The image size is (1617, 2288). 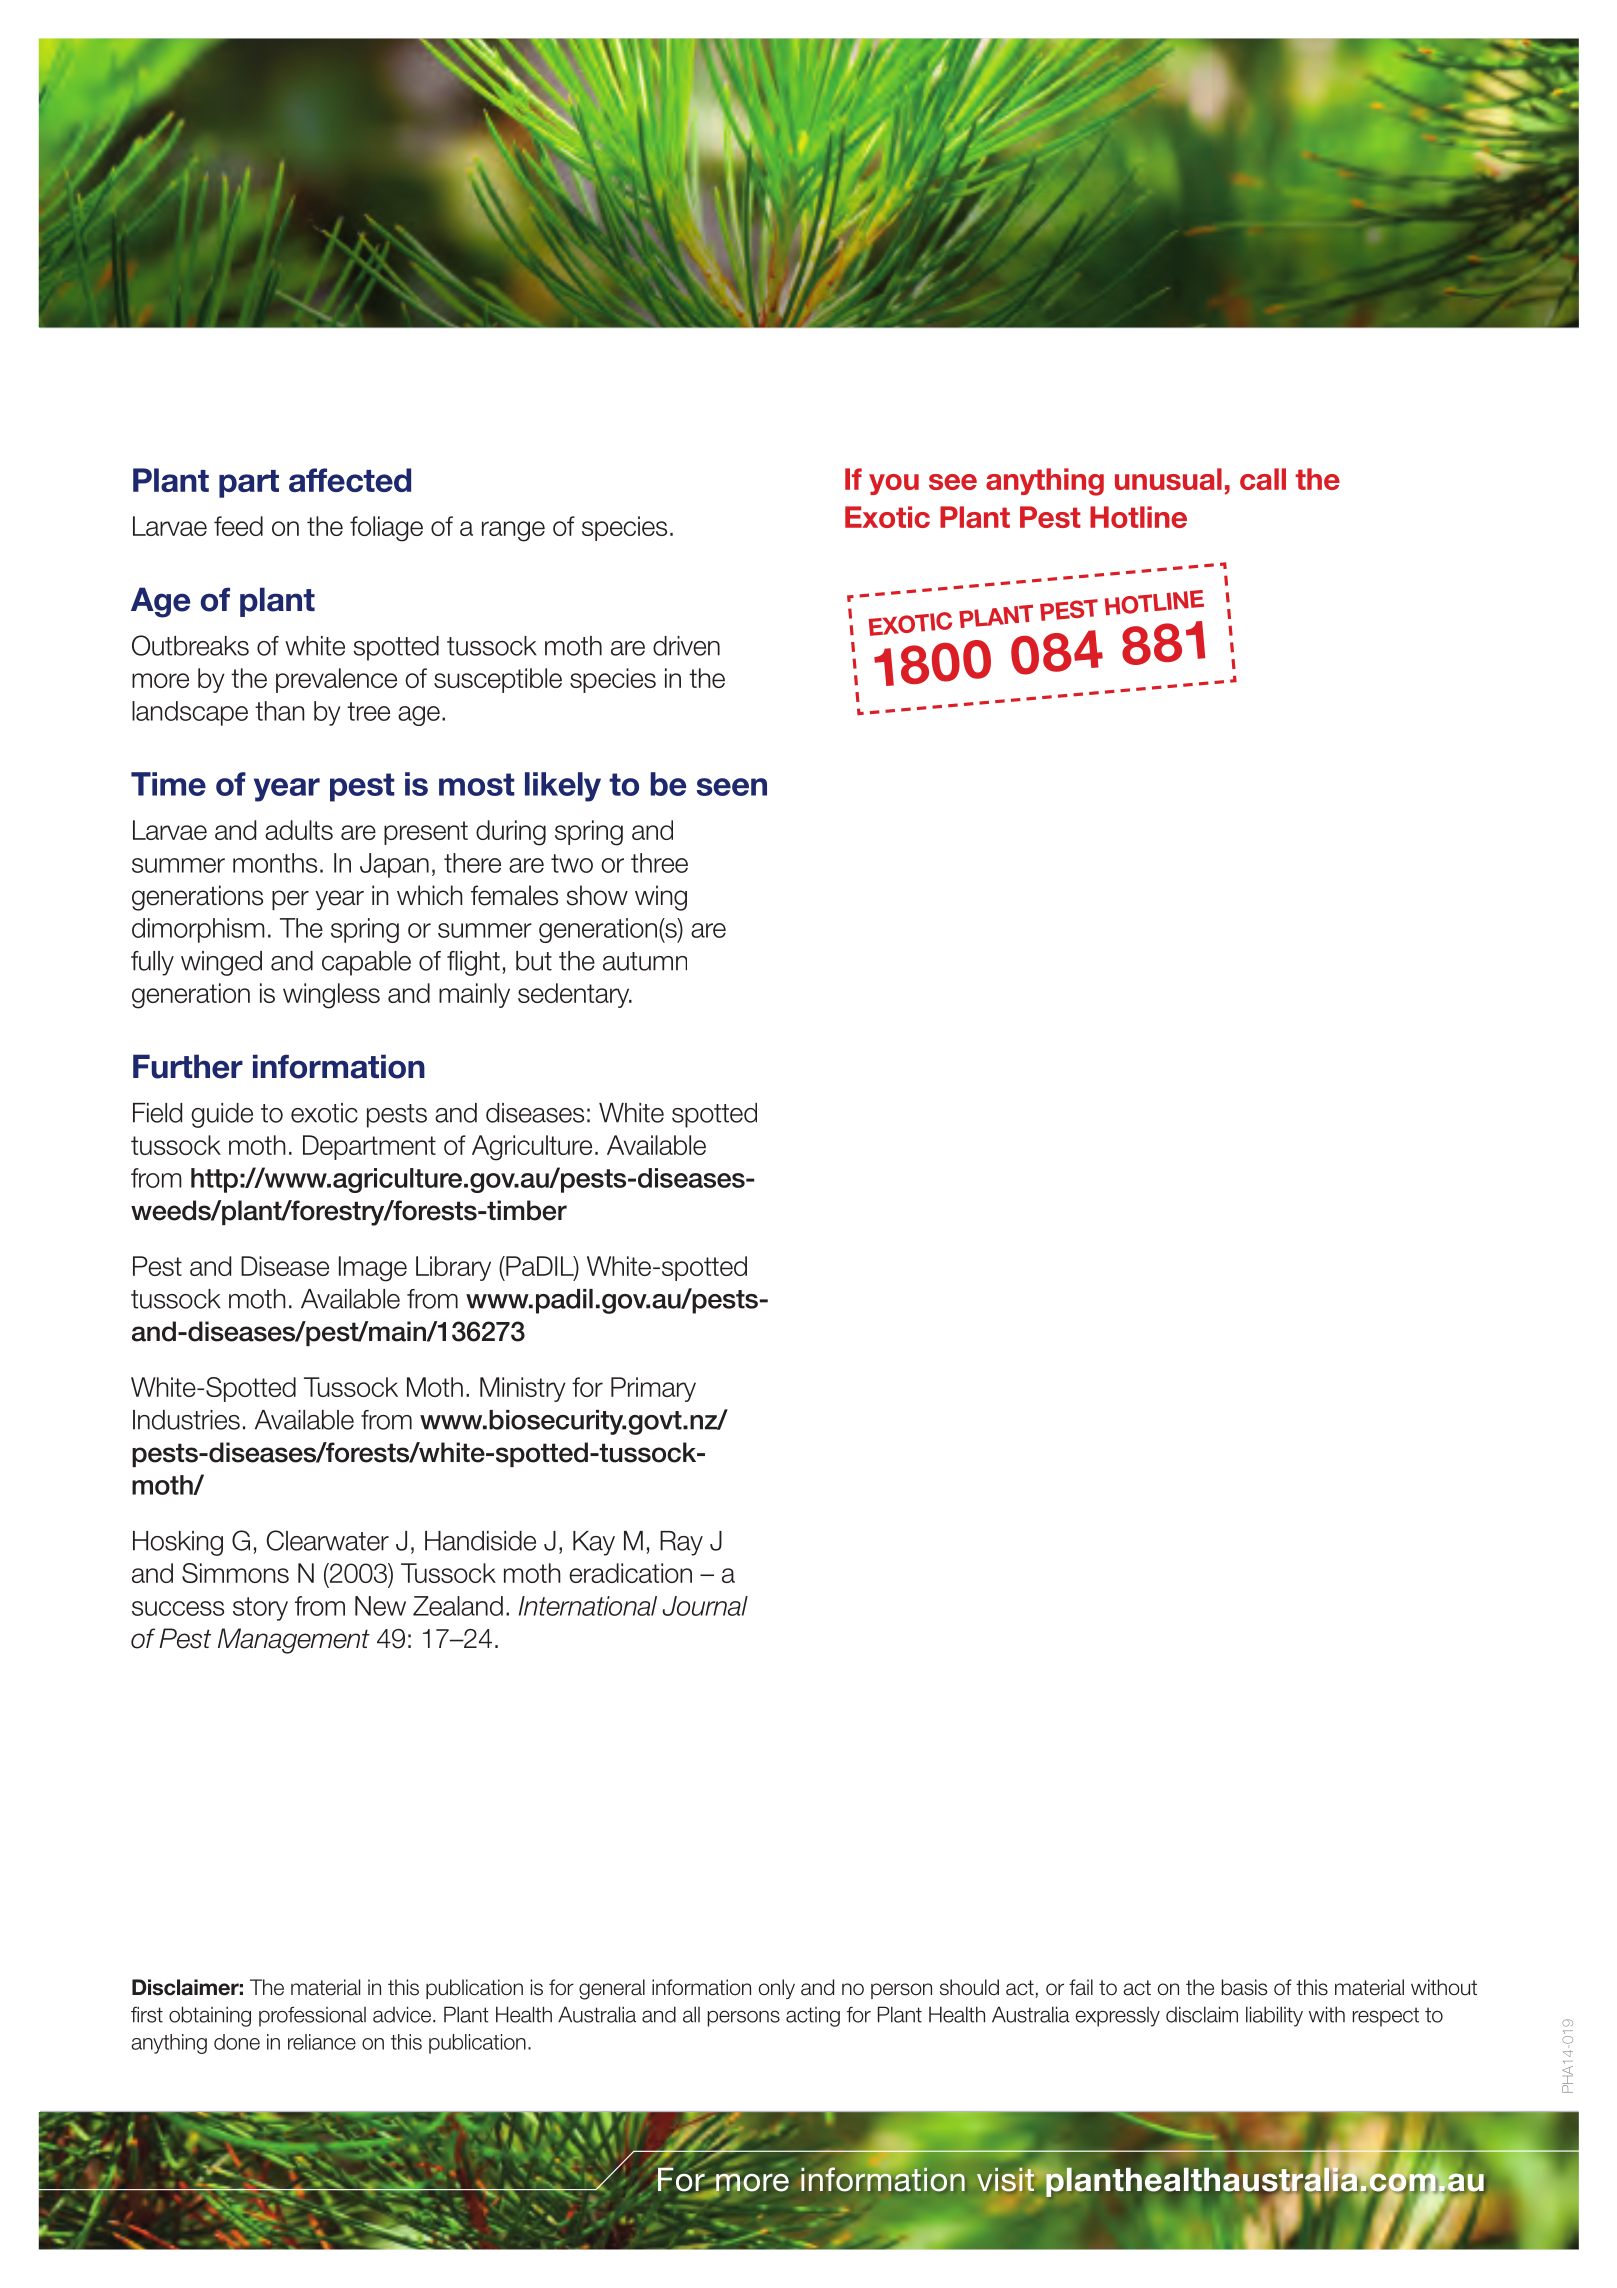 What do you see at coordinates (653, 1389) in the screenshot?
I see `Primary` at bounding box center [653, 1389].
